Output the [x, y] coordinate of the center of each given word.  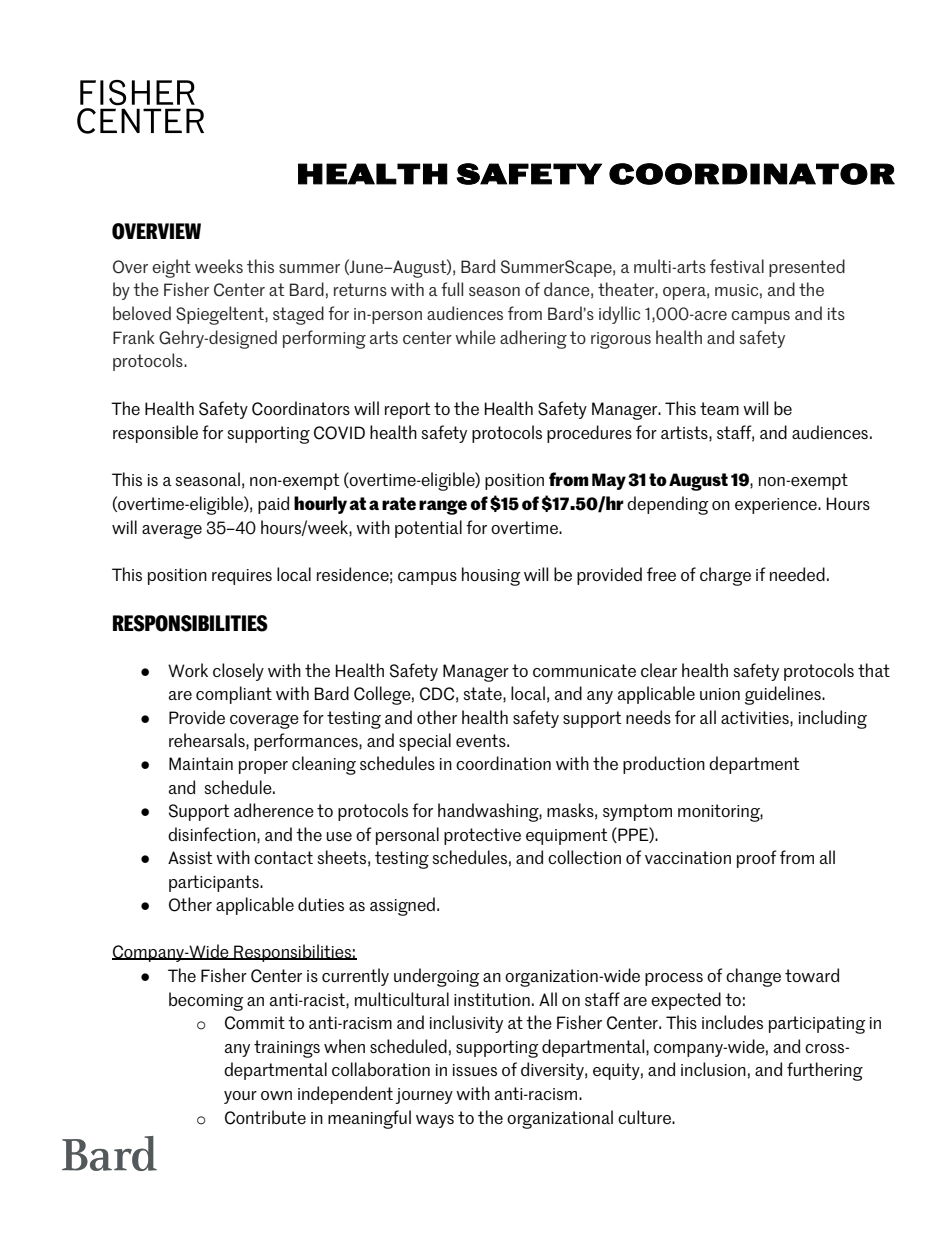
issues [475, 1070]
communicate [584, 670]
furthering [825, 1071]
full [452, 289]
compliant [234, 695]
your [240, 1097]
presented [807, 268]
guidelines [784, 695]
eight [171, 268]
